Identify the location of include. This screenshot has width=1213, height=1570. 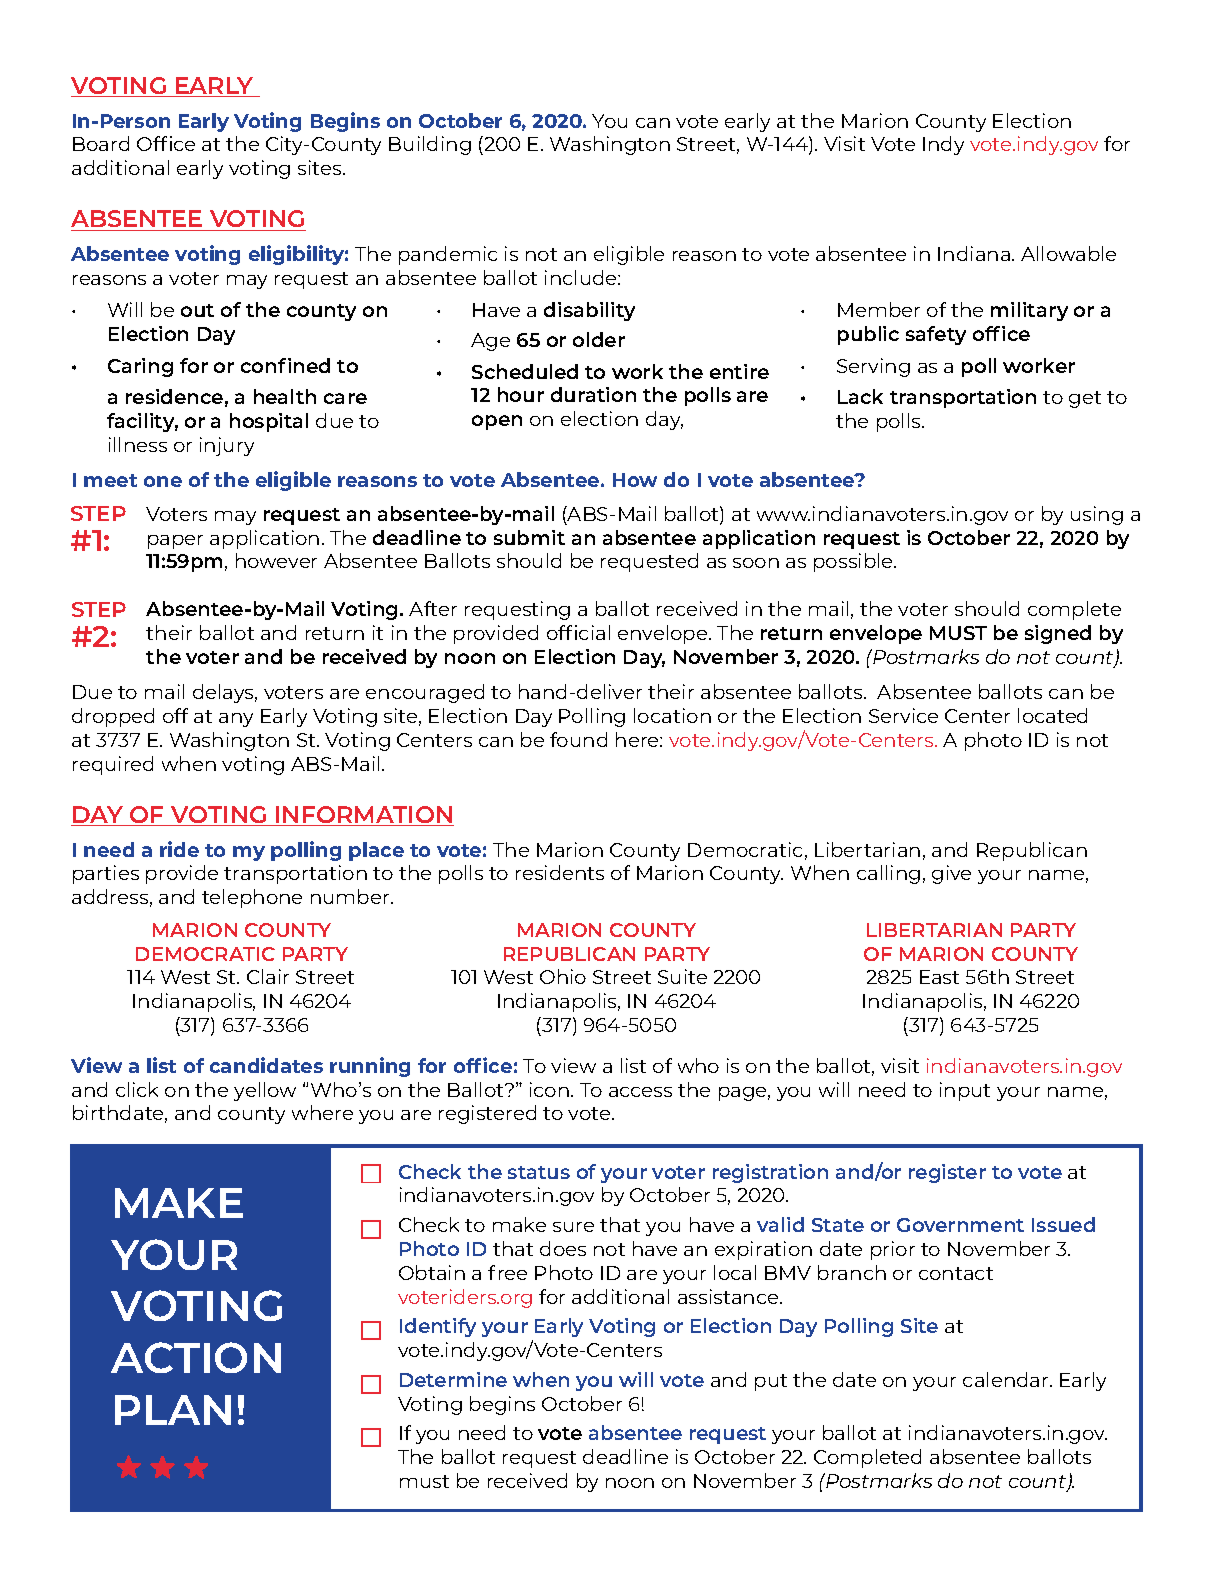
(582, 277).
